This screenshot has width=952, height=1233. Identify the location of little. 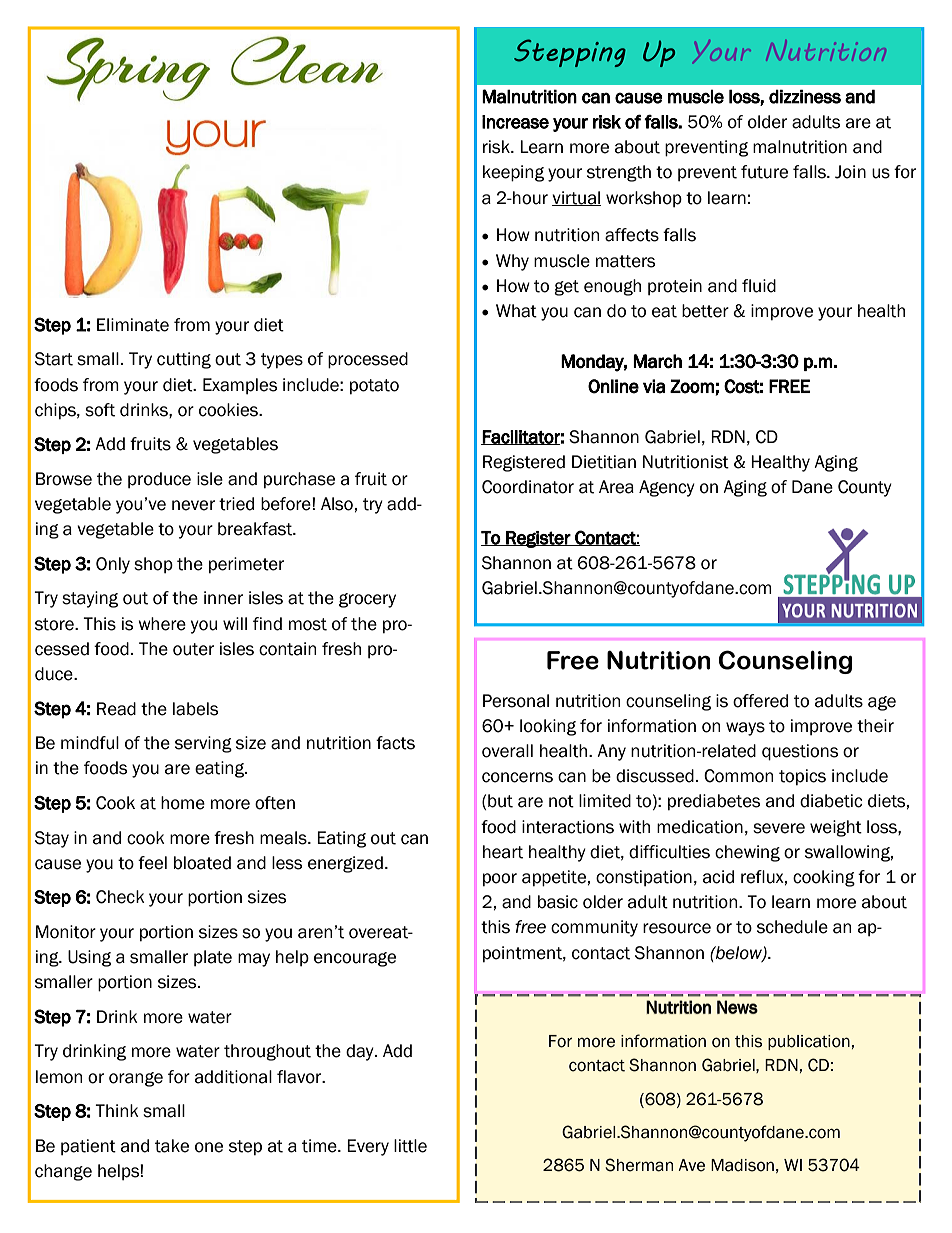
(410, 1146).
